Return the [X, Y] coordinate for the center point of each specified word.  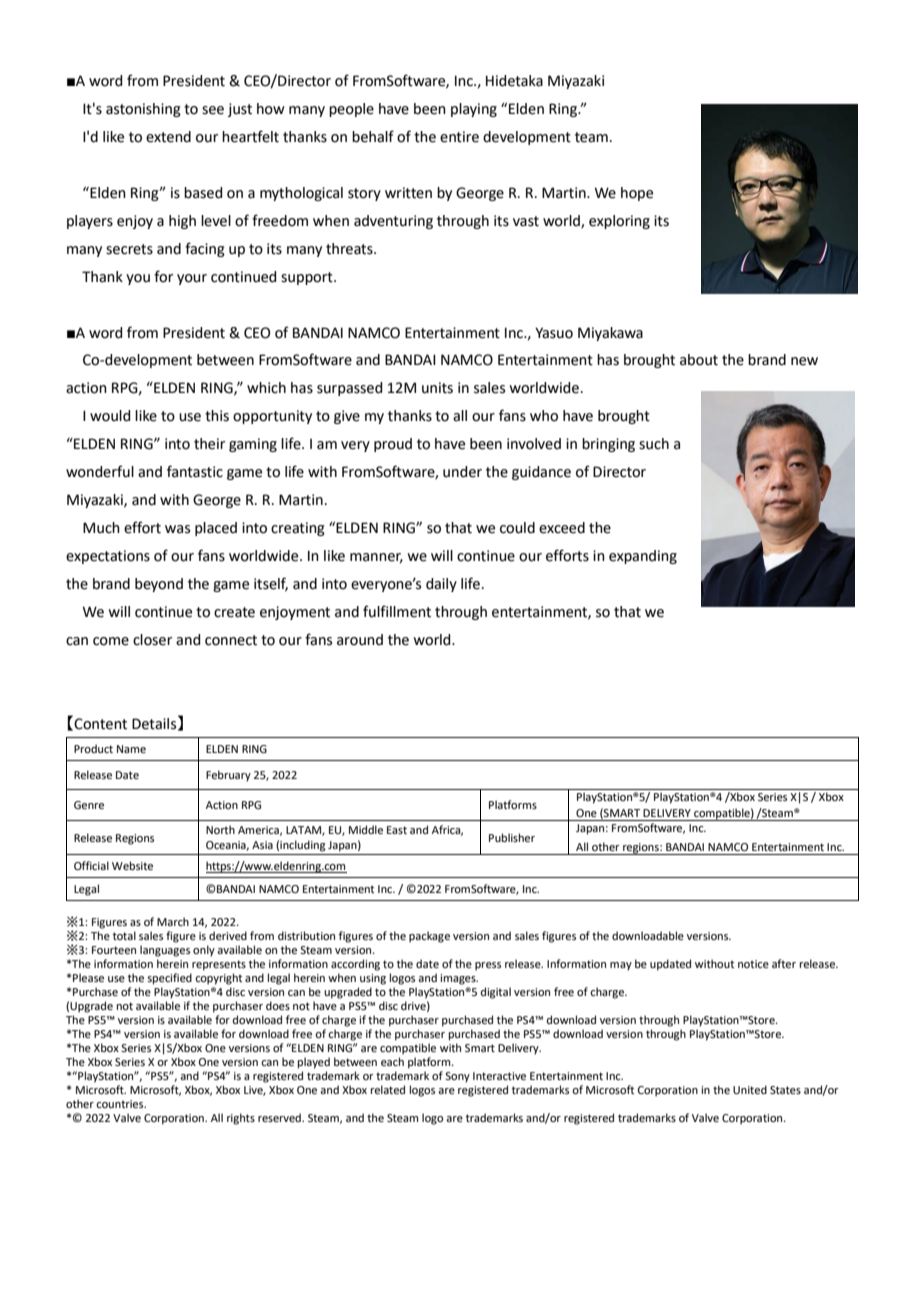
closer [152, 640]
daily [441, 585]
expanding [643, 557]
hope [637, 194]
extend [168, 137]
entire [459, 137]
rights [241, 1119]
